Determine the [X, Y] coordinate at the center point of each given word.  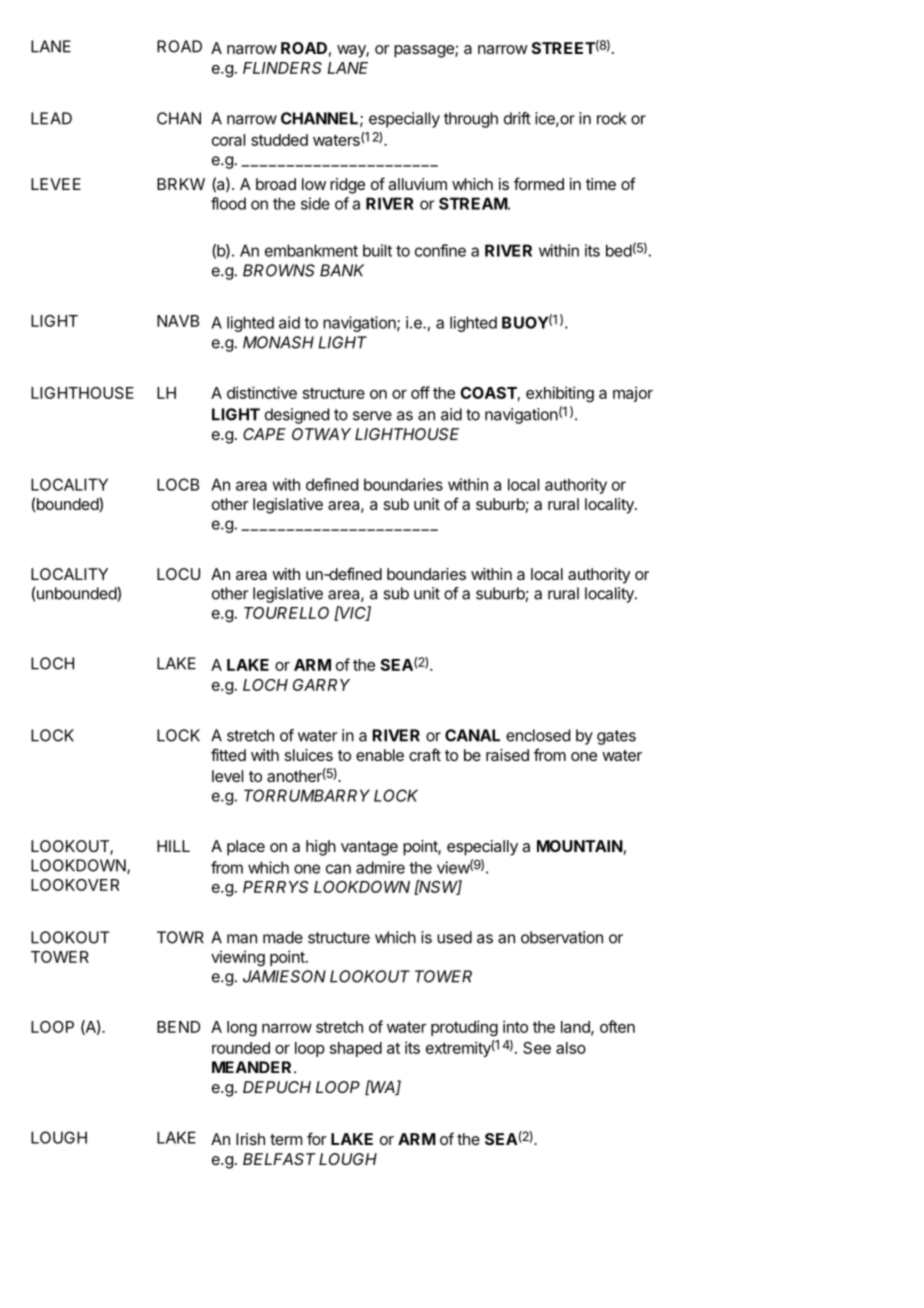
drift [517, 118]
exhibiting [560, 394]
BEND [178, 1027]
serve [372, 416]
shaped [356, 1049]
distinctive [262, 392]
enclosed [538, 735]
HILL [173, 846]
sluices [309, 755]
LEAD [51, 118]
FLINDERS [282, 68]
